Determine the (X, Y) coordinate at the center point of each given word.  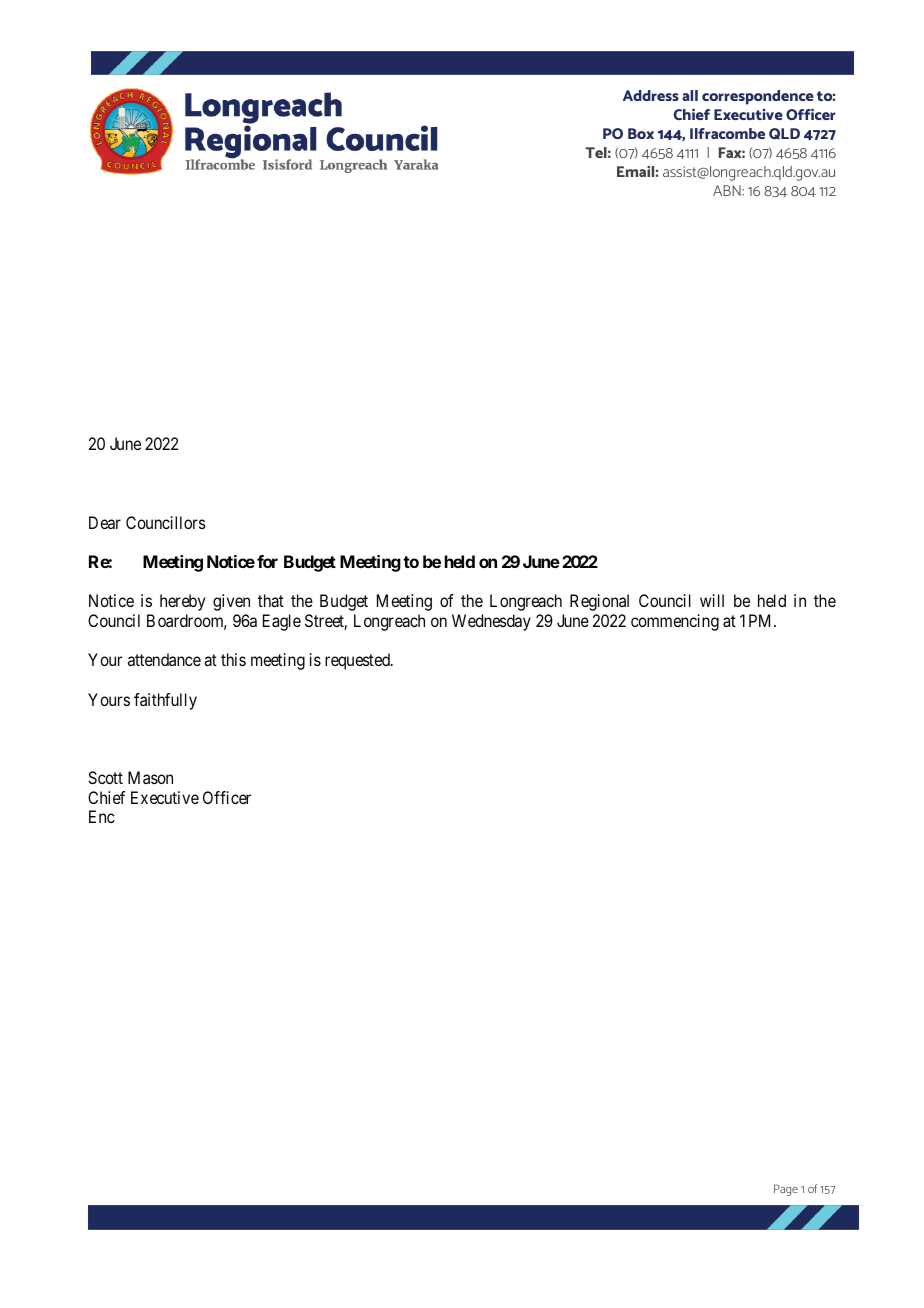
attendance (164, 659)
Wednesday (491, 622)
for (267, 561)
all (690, 95)
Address (651, 95)
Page (786, 1190)
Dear (105, 522)
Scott (105, 777)
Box (641, 133)
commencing (675, 622)
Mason (150, 777)
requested (358, 661)
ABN (728, 190)
